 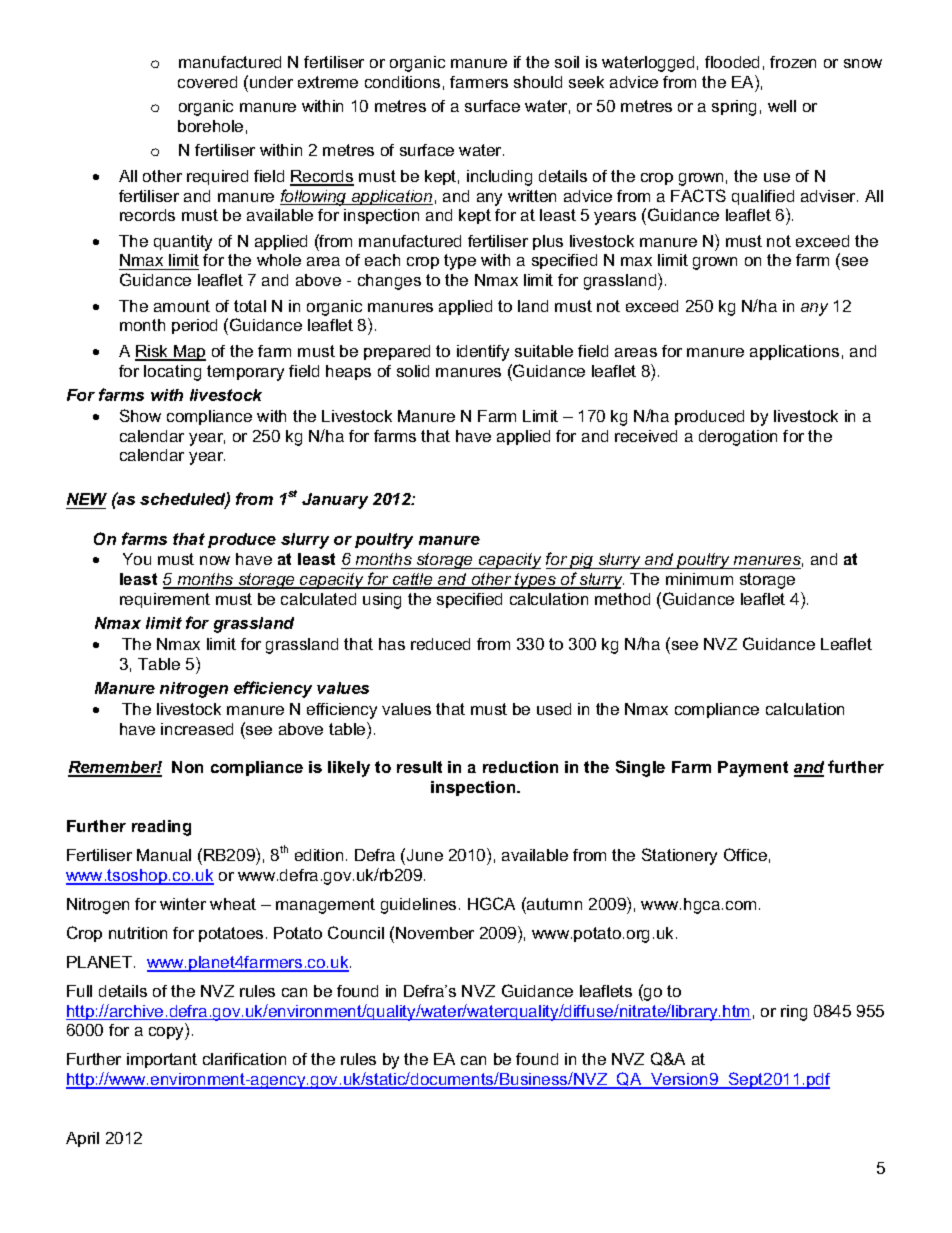 I want to click on Stationery, so click(x=679, y=856).
